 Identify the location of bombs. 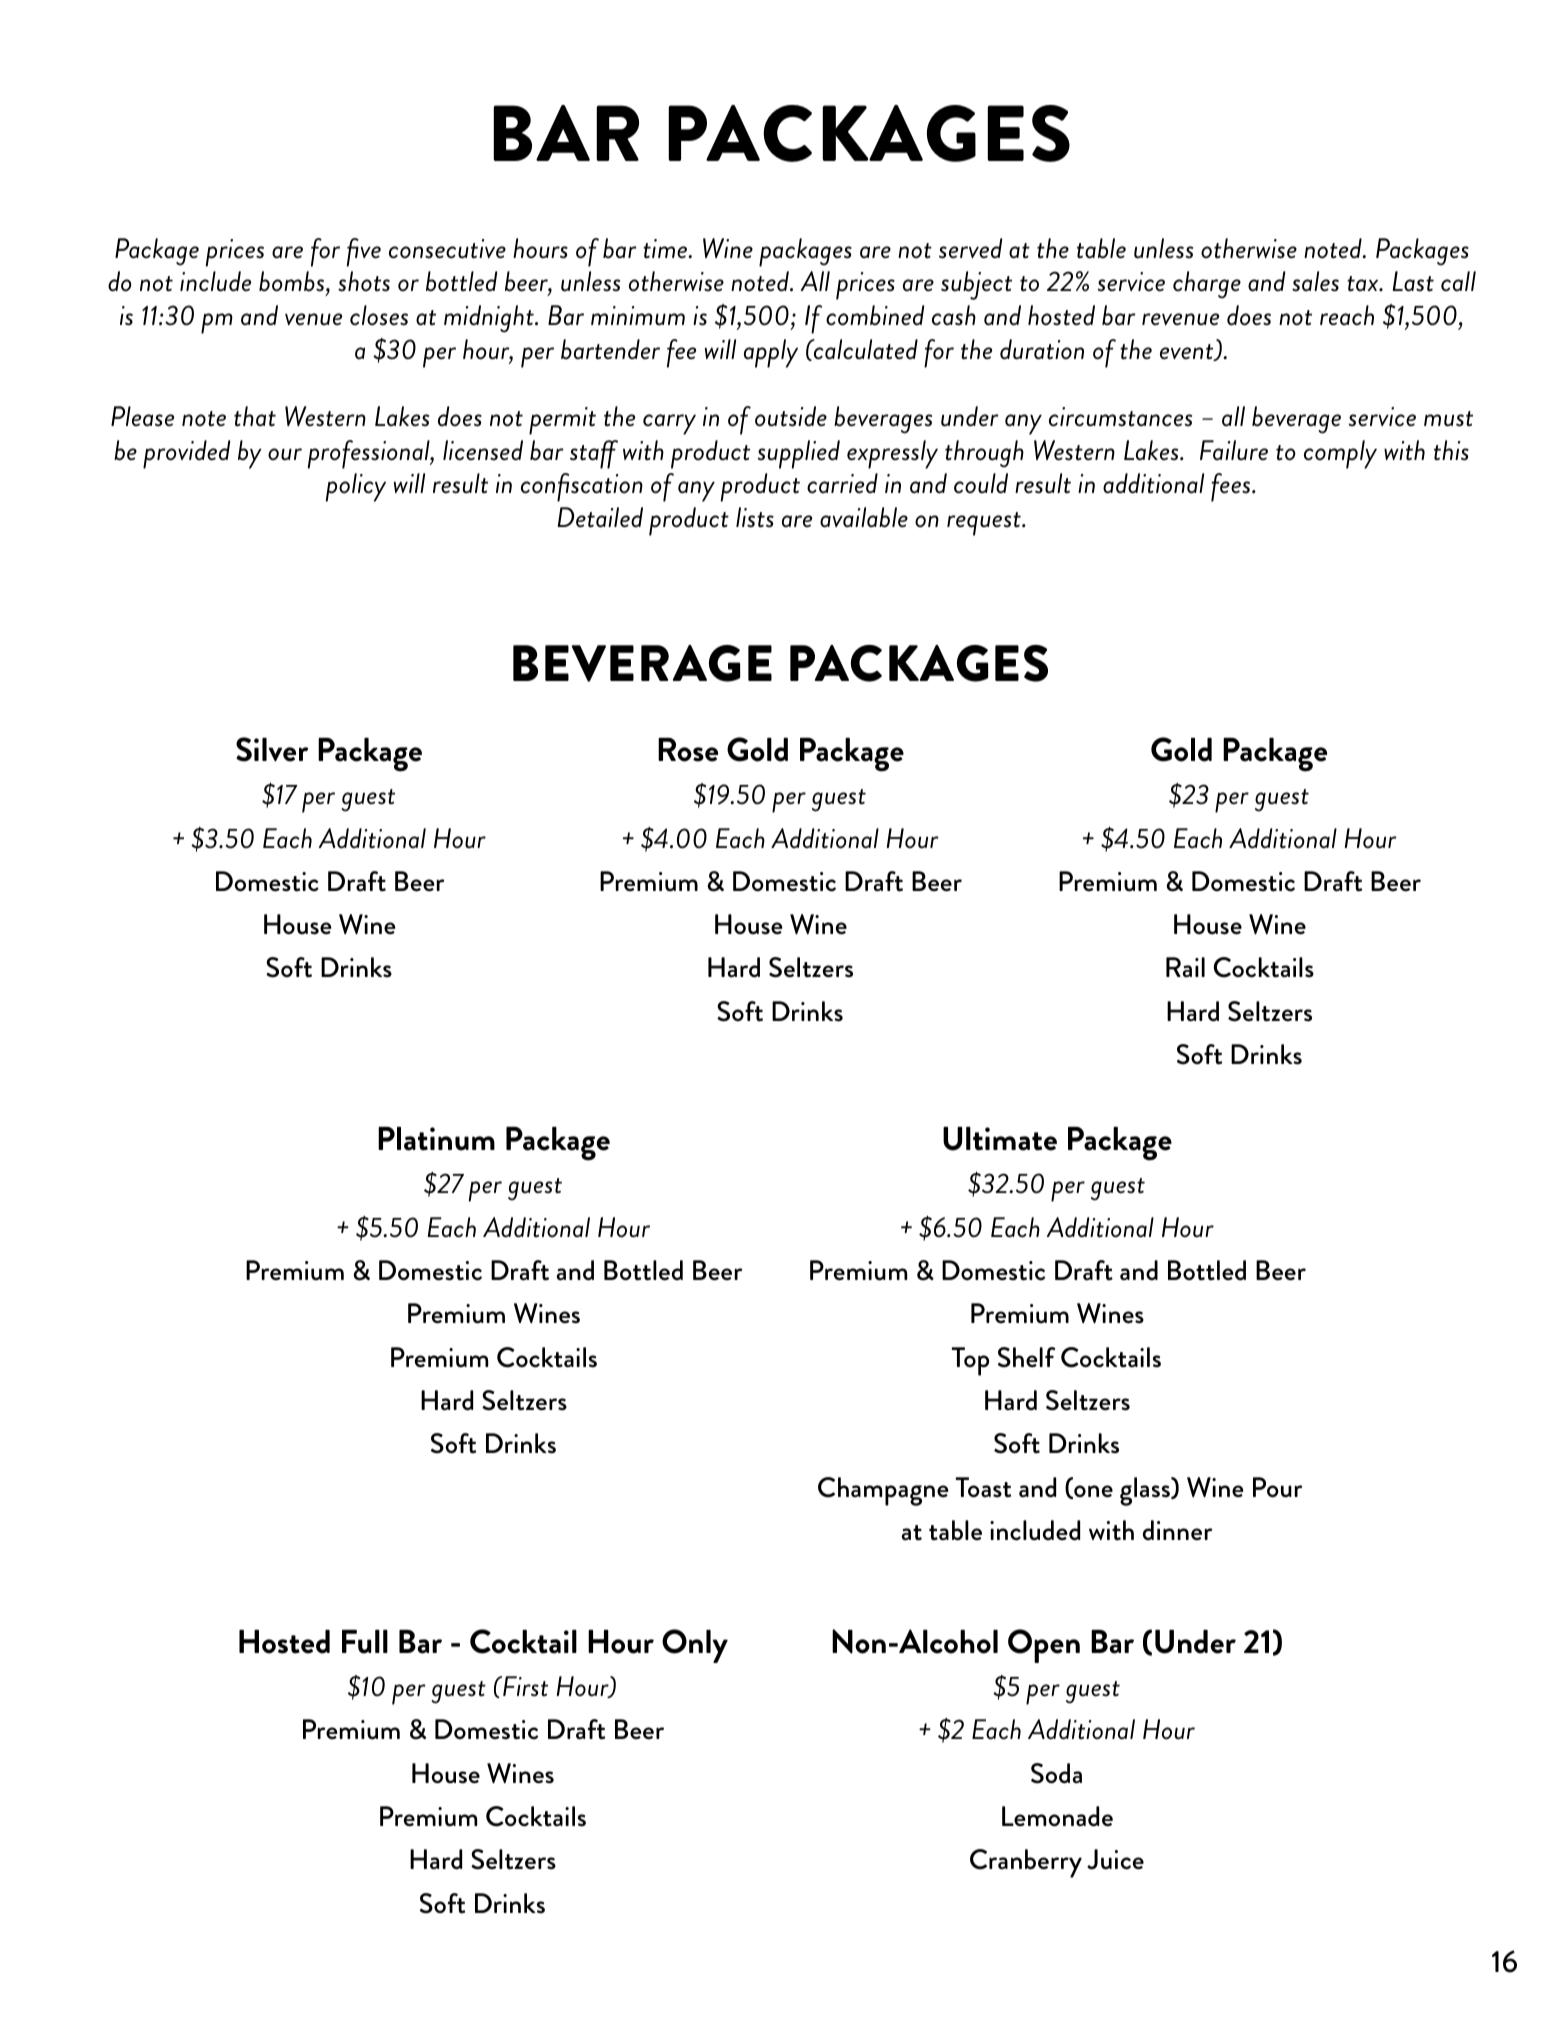
(293, 283).
